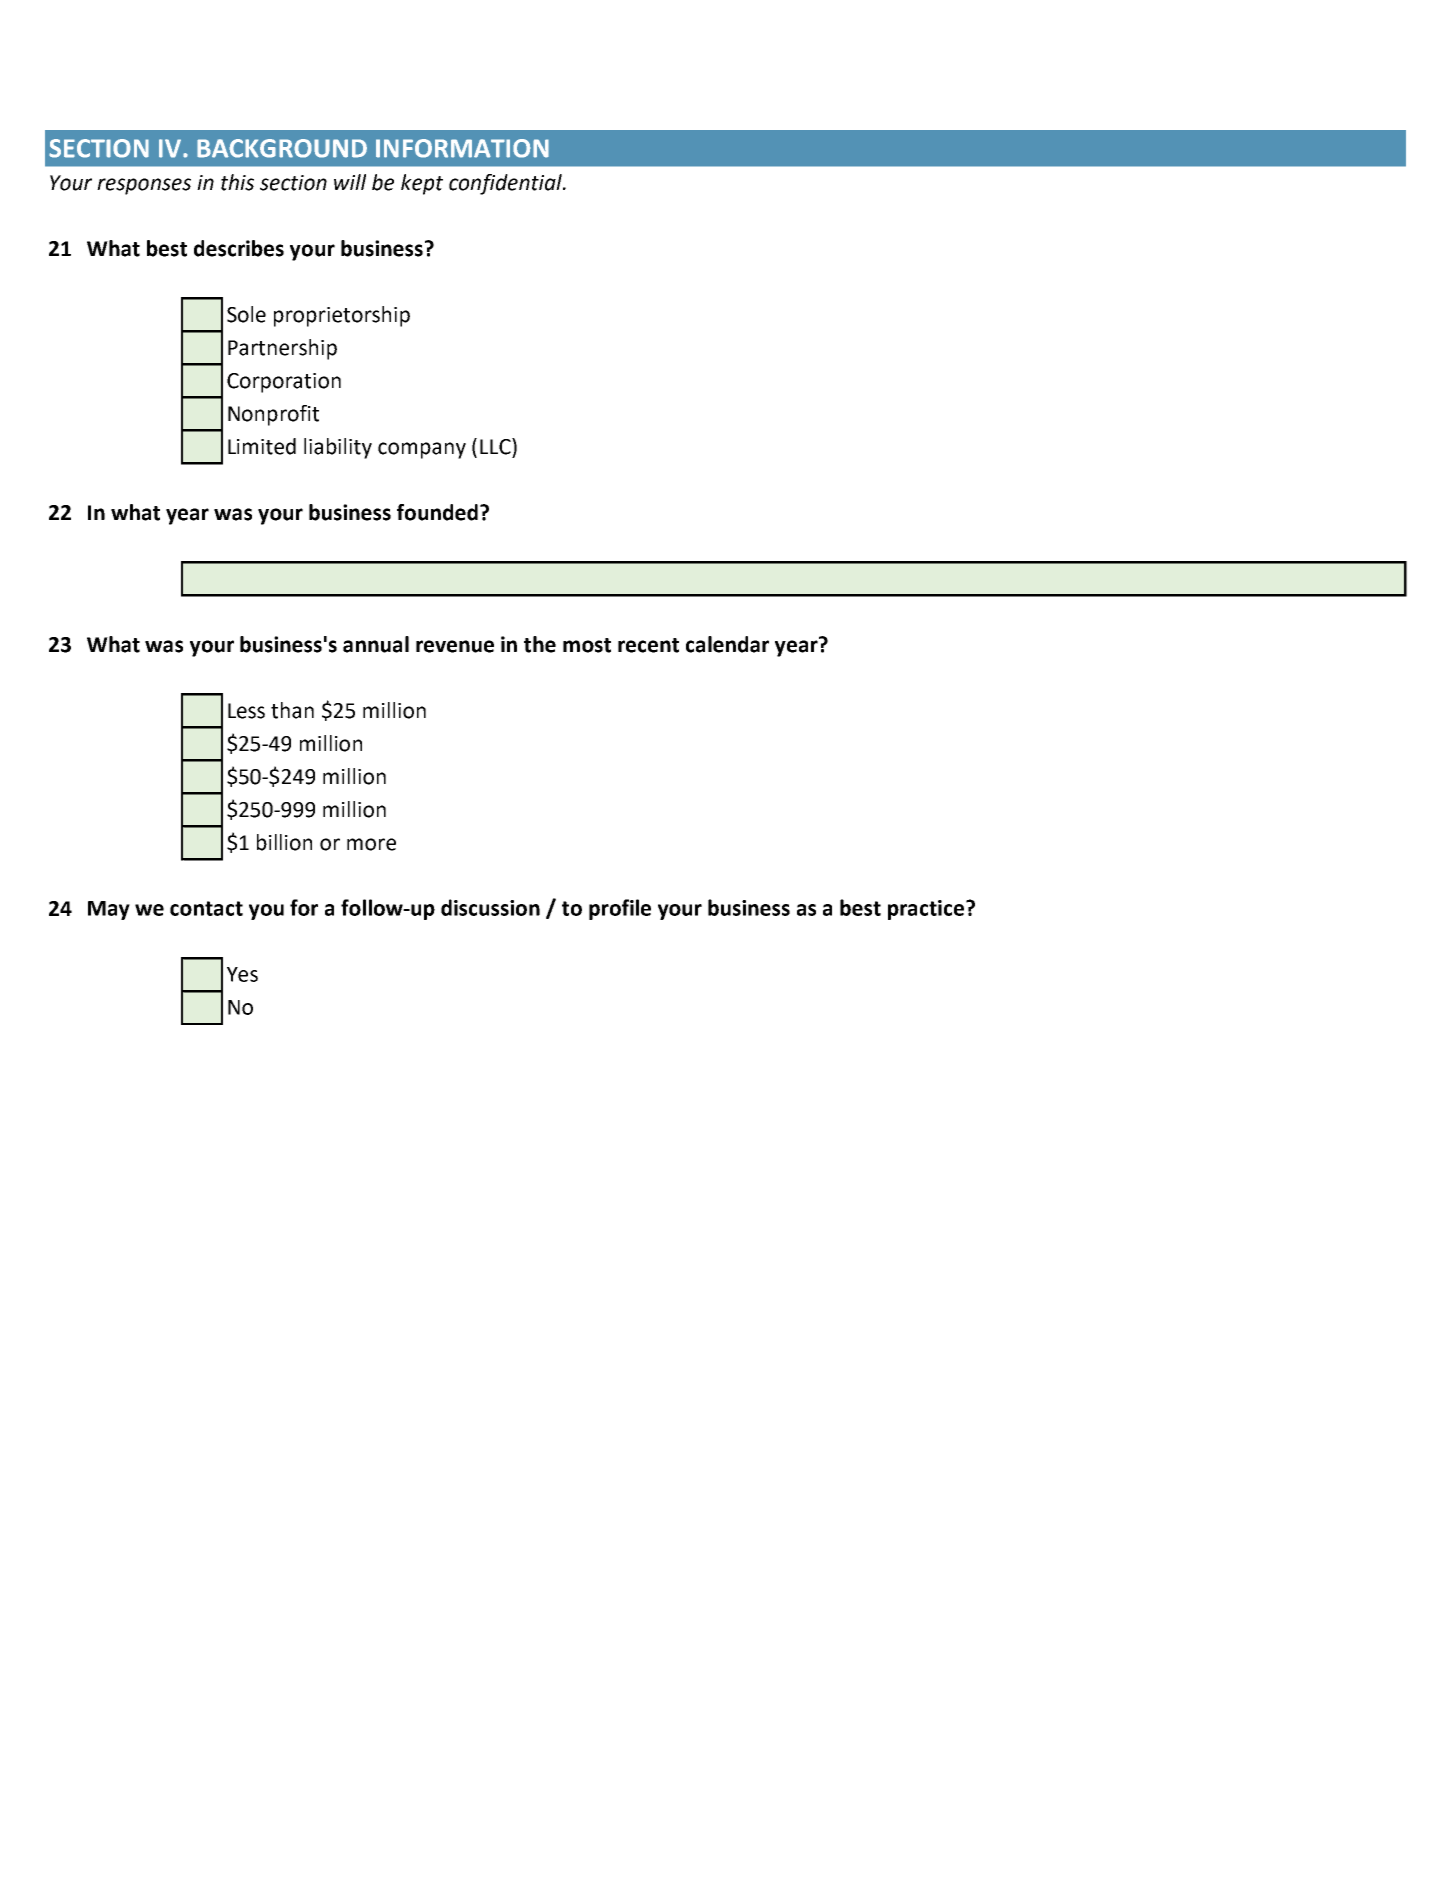  What do you see at coordinates (262, 446) in the page?
I see `Limited` at bounding box center [262, 446].
